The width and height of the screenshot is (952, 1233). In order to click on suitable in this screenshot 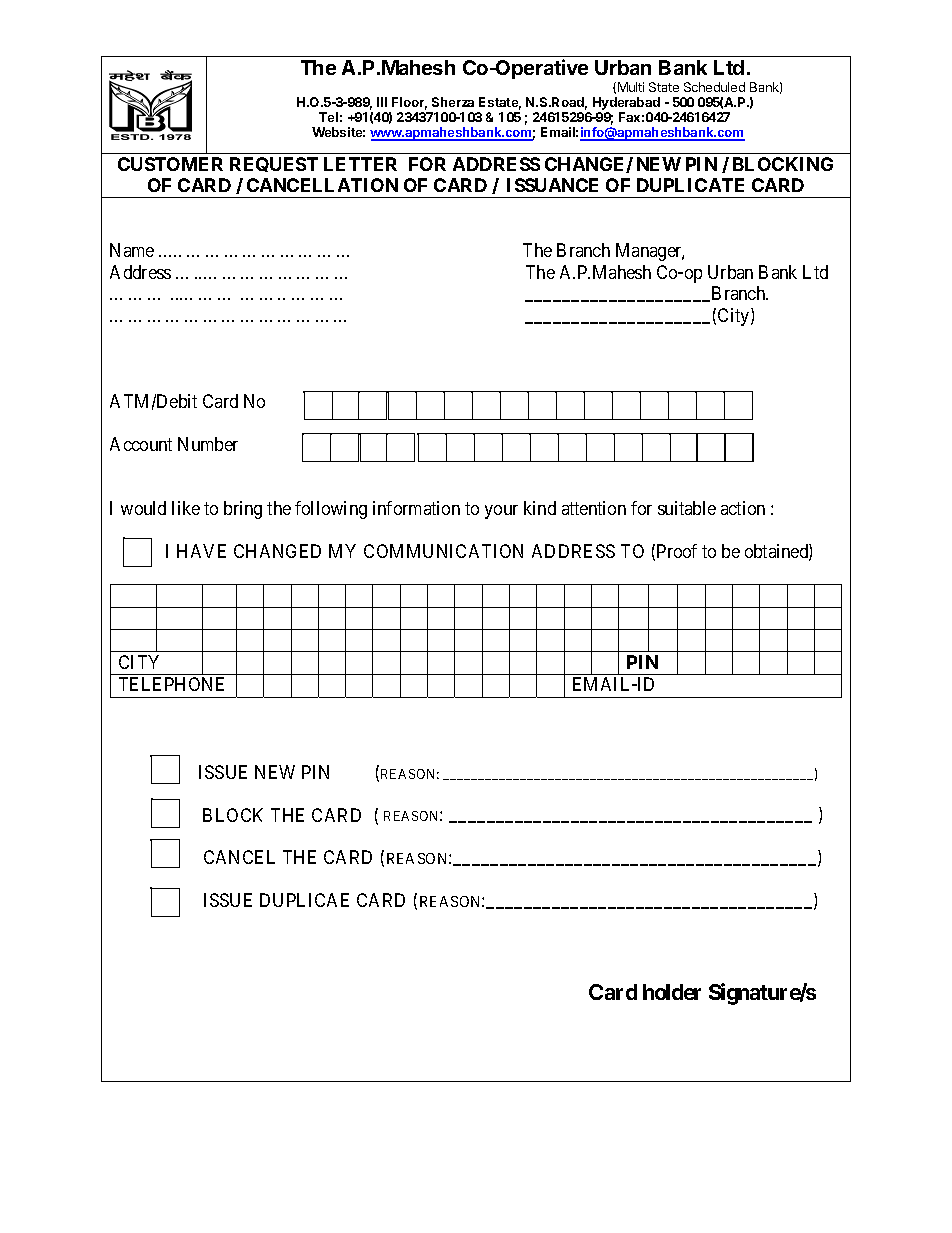, I will do `click(687, 508)`.
